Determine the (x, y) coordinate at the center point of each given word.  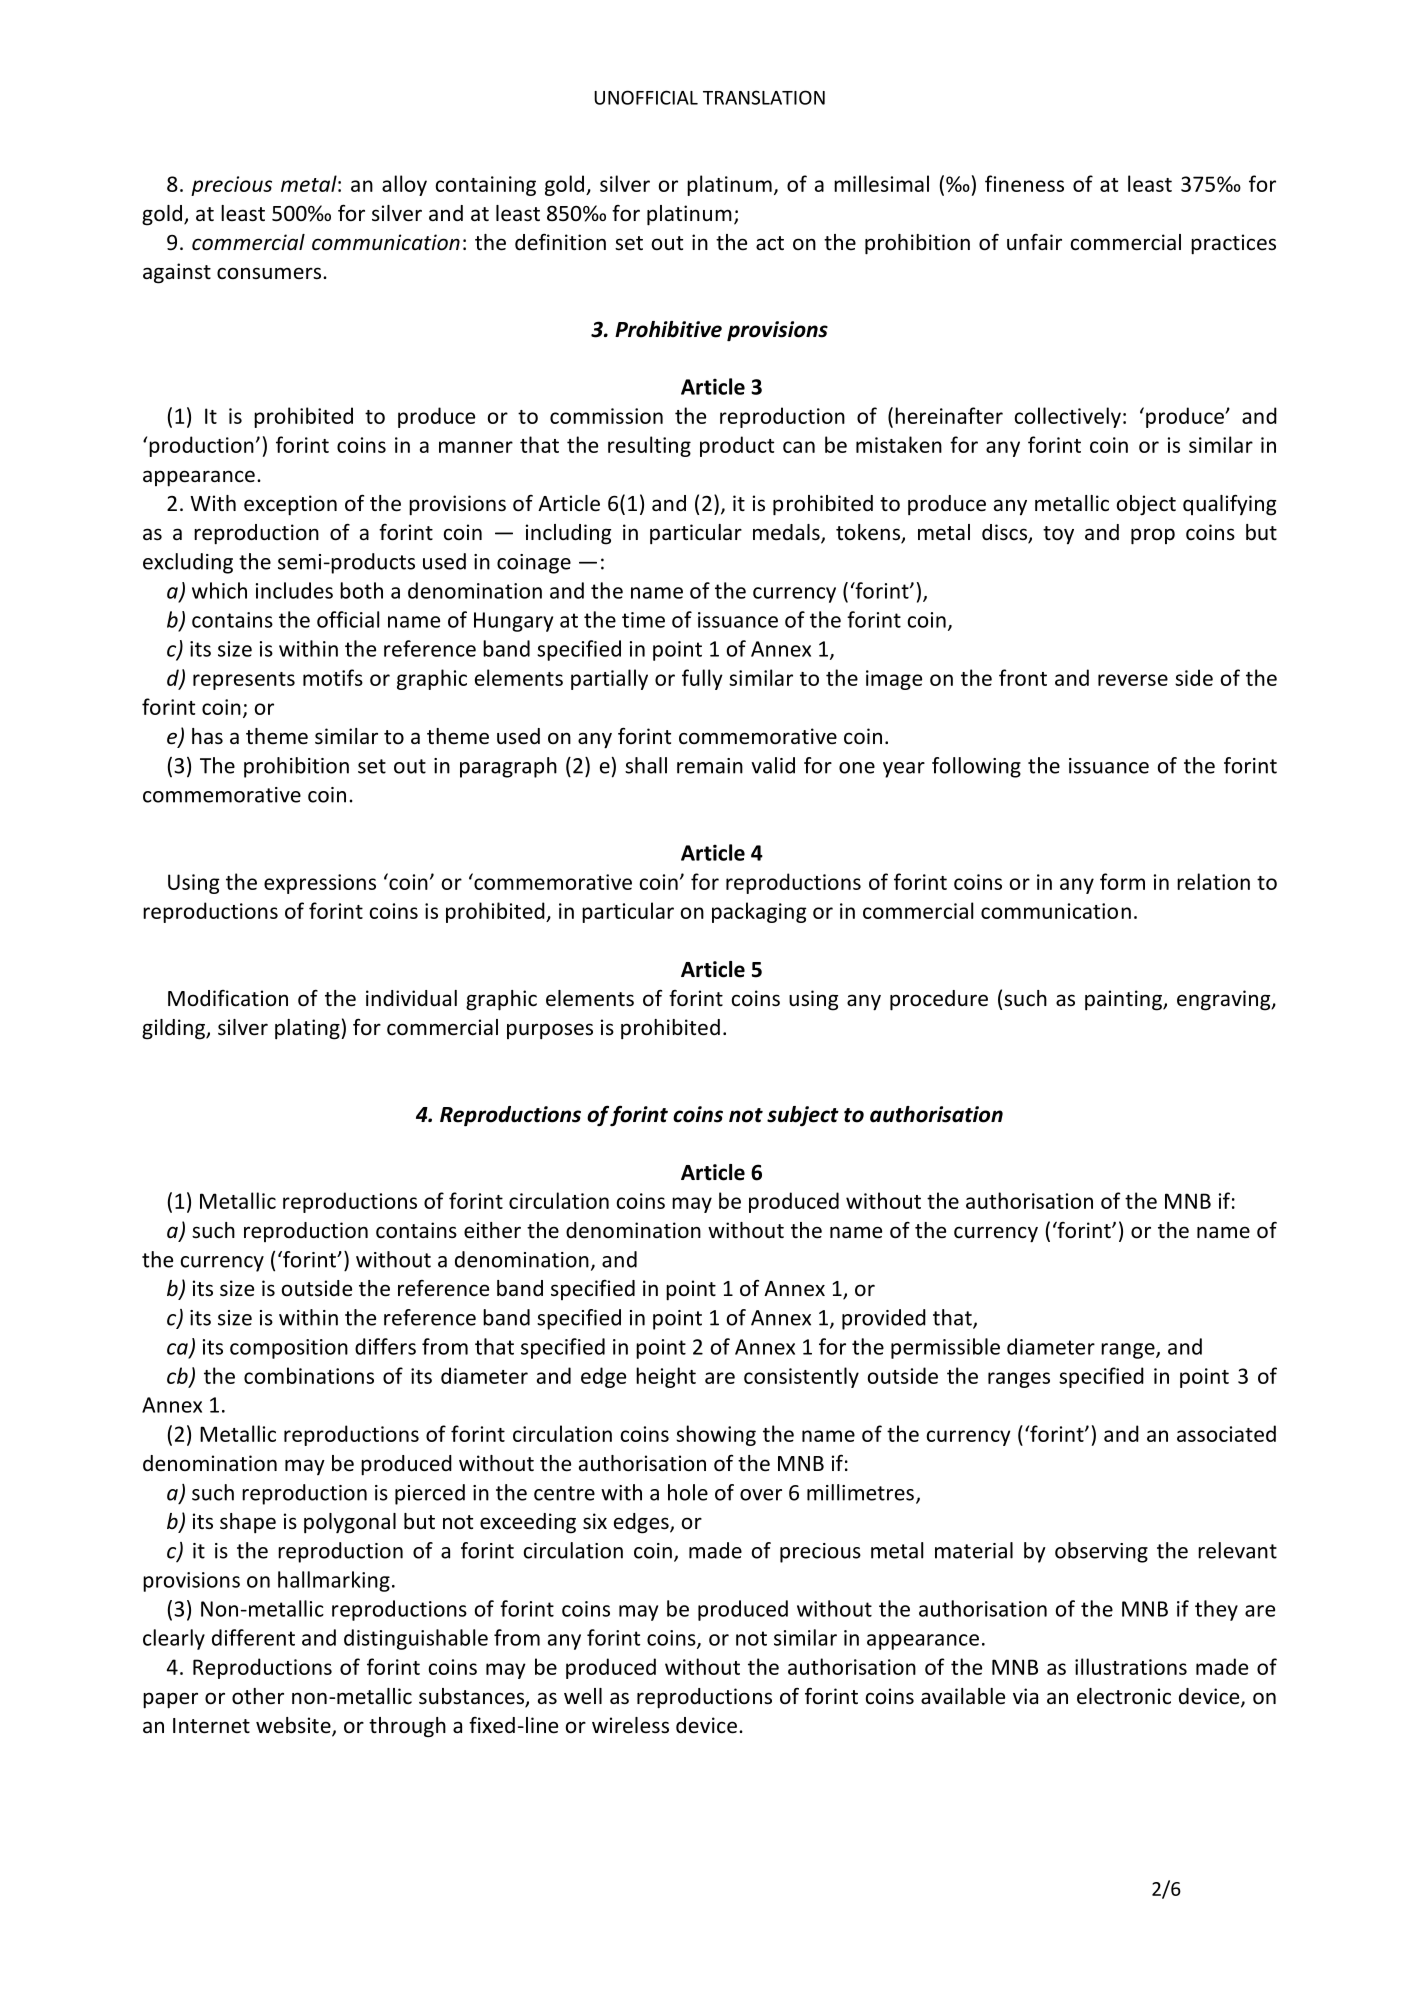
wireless (630, 1725)
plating (308, 1029)
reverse (1133, 680)
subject (803, 1116)
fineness (1024, 183)
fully (702, 679)
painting (1124, 1000)
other (258, 1696)
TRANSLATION (764, 97)
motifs (333, 677)
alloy (404, 185)
